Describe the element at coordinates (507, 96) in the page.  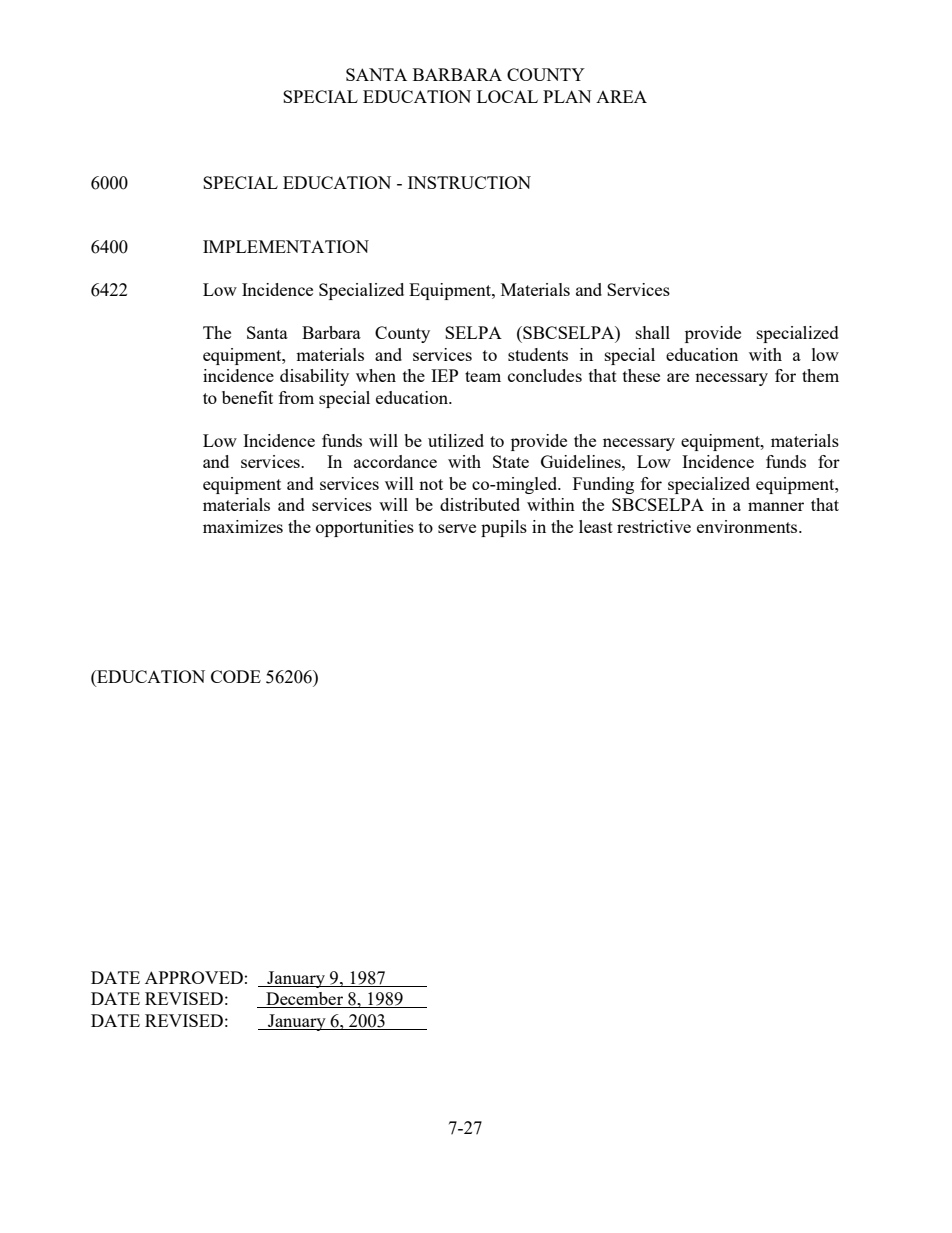
I see `LOCAL` at that location.
